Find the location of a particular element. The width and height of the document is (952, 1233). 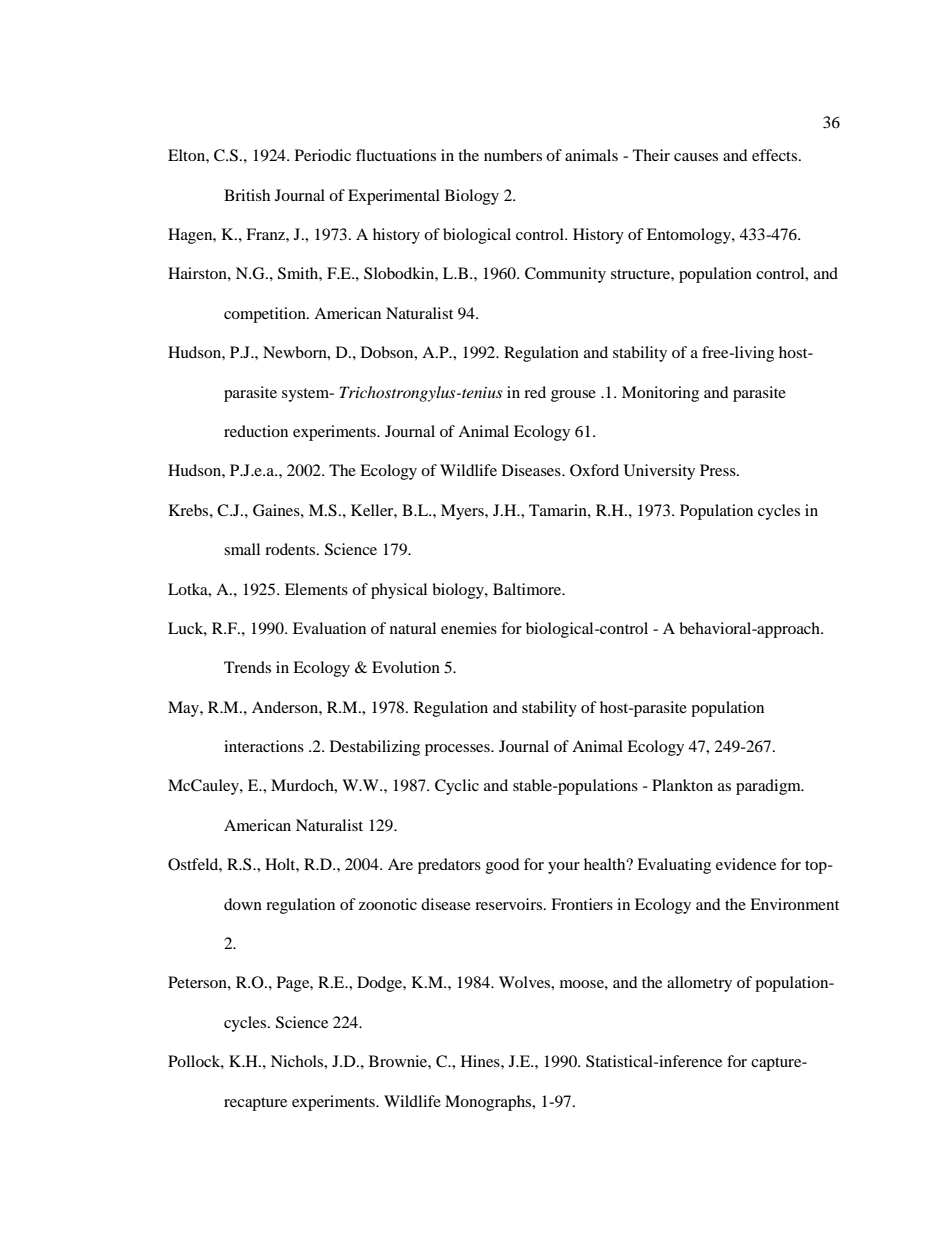

numbers is located at coordinates (513, 155).
